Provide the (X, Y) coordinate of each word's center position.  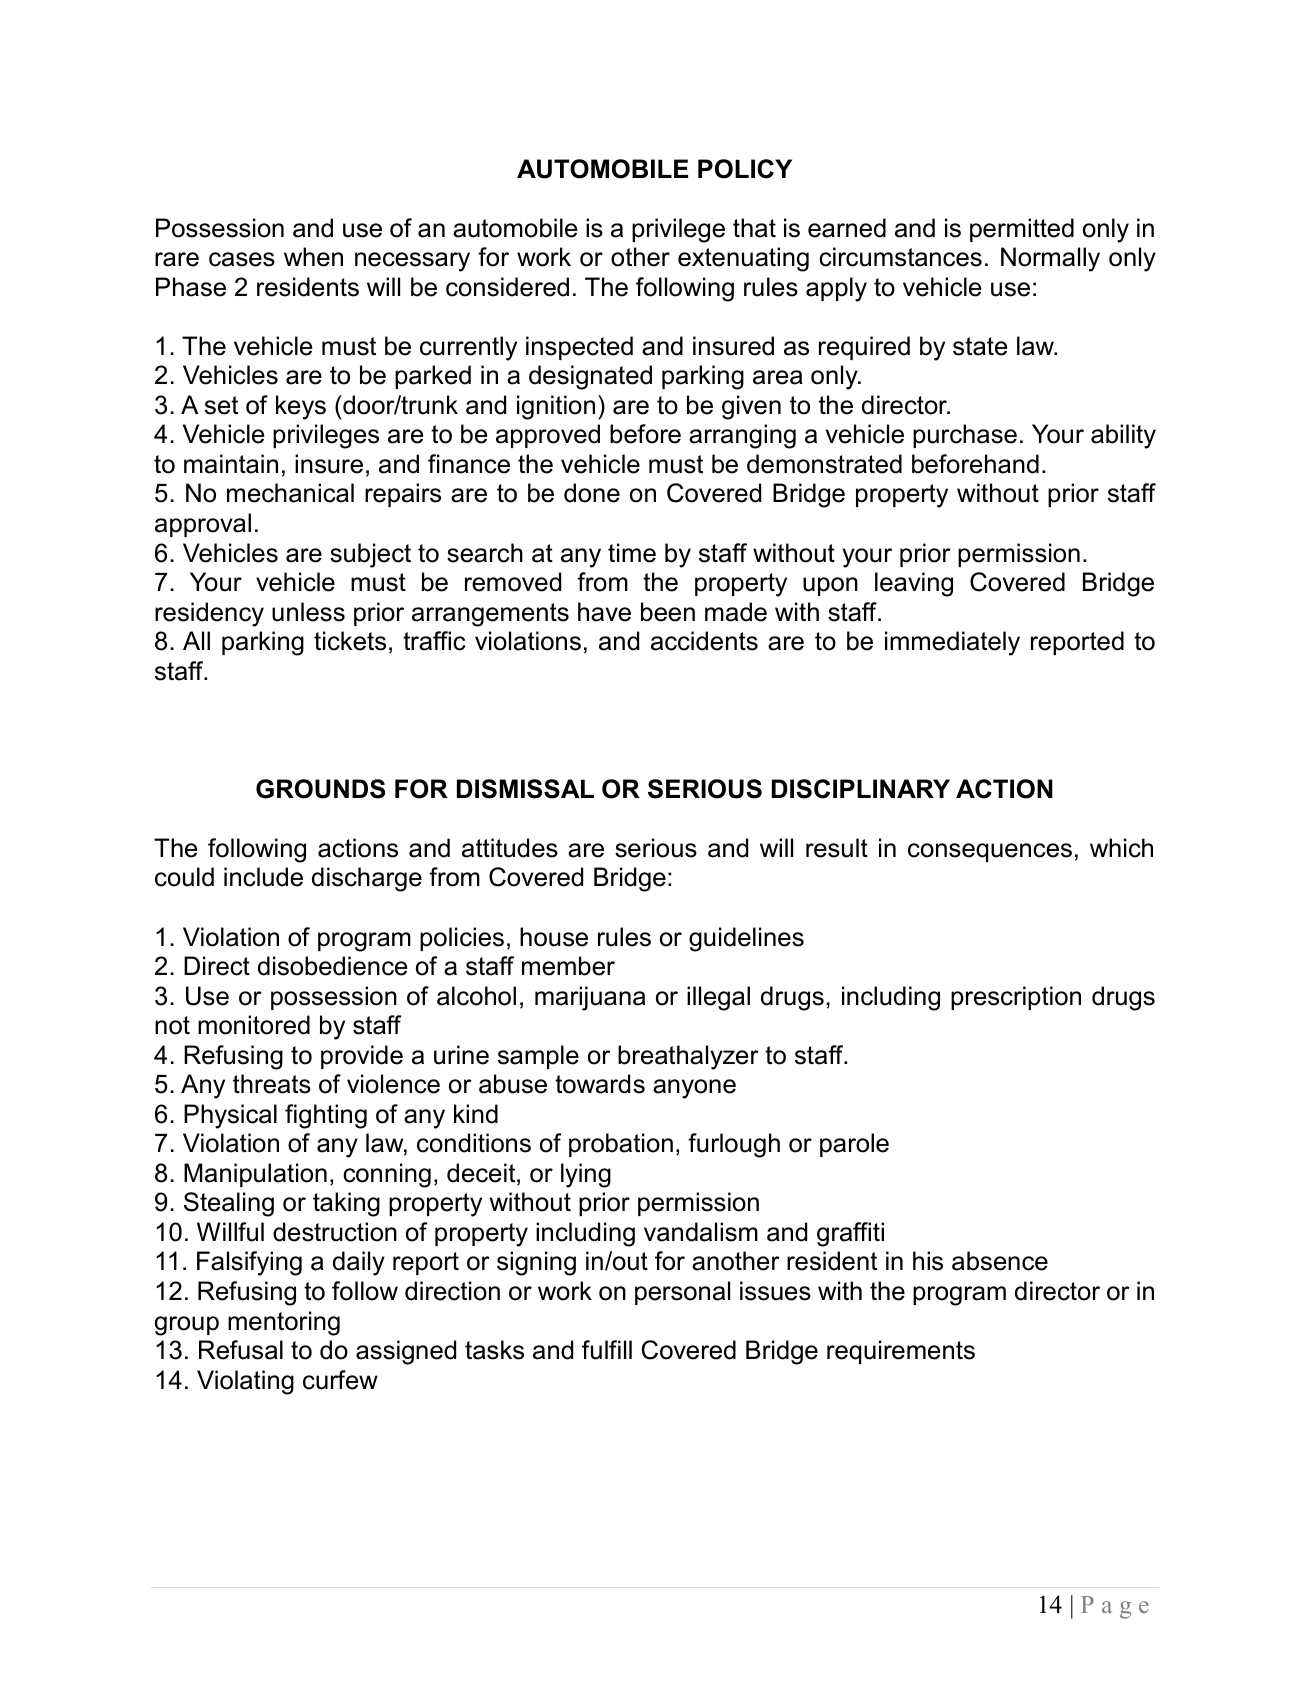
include (263, 877)
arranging (742, 436)
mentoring (284, 1323)
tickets (350, 641)
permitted (1022, 230)
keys (301, 407)
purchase (965, 436)
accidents (704, 641)
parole (854, 1145)
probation (621, 1145)
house (554, 937)
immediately (952, 643)
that (754, 228)
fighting (326, 1116)
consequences (990, 852)
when (313, 257)
